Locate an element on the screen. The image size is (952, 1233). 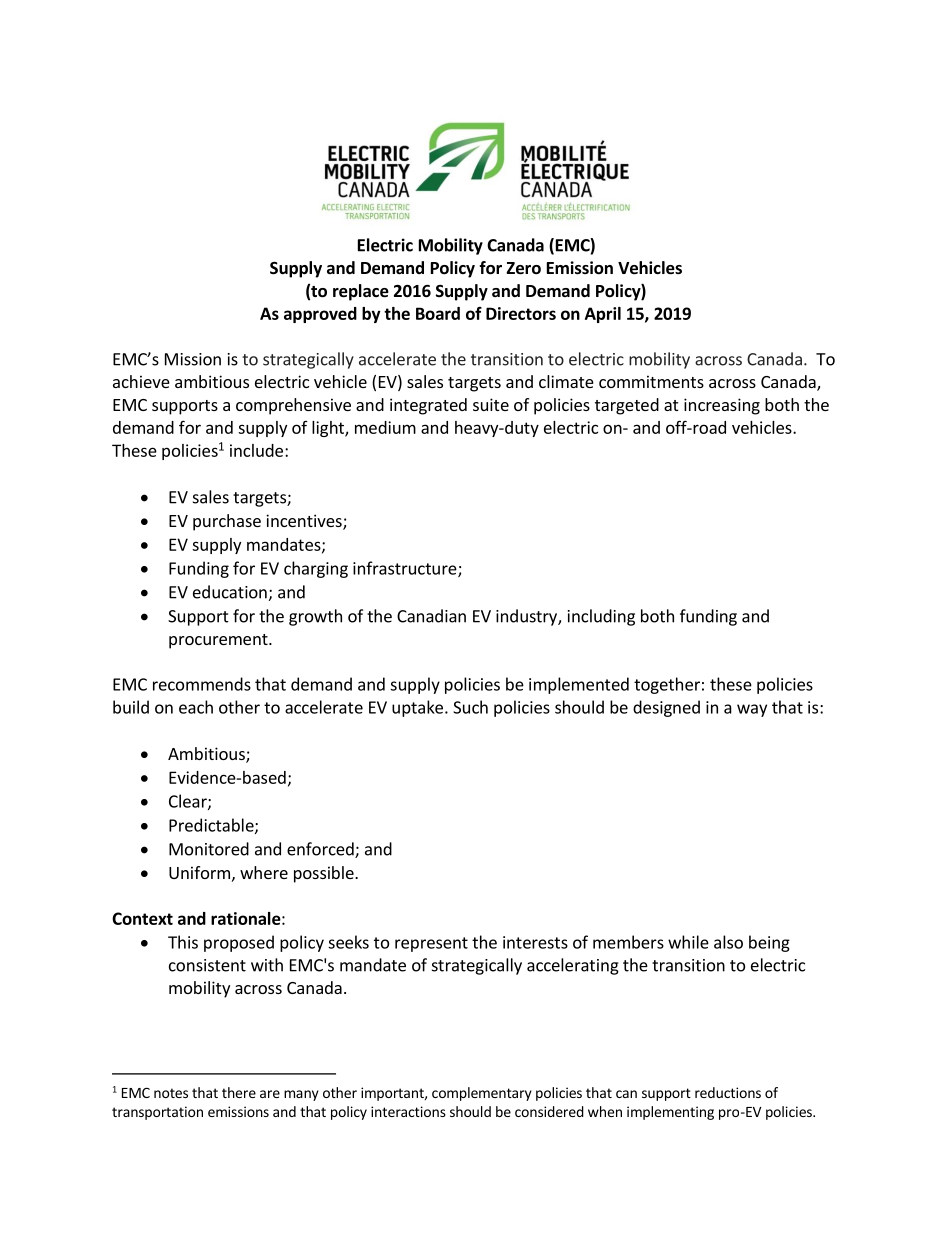
together is located at coordinates (667, 685).
